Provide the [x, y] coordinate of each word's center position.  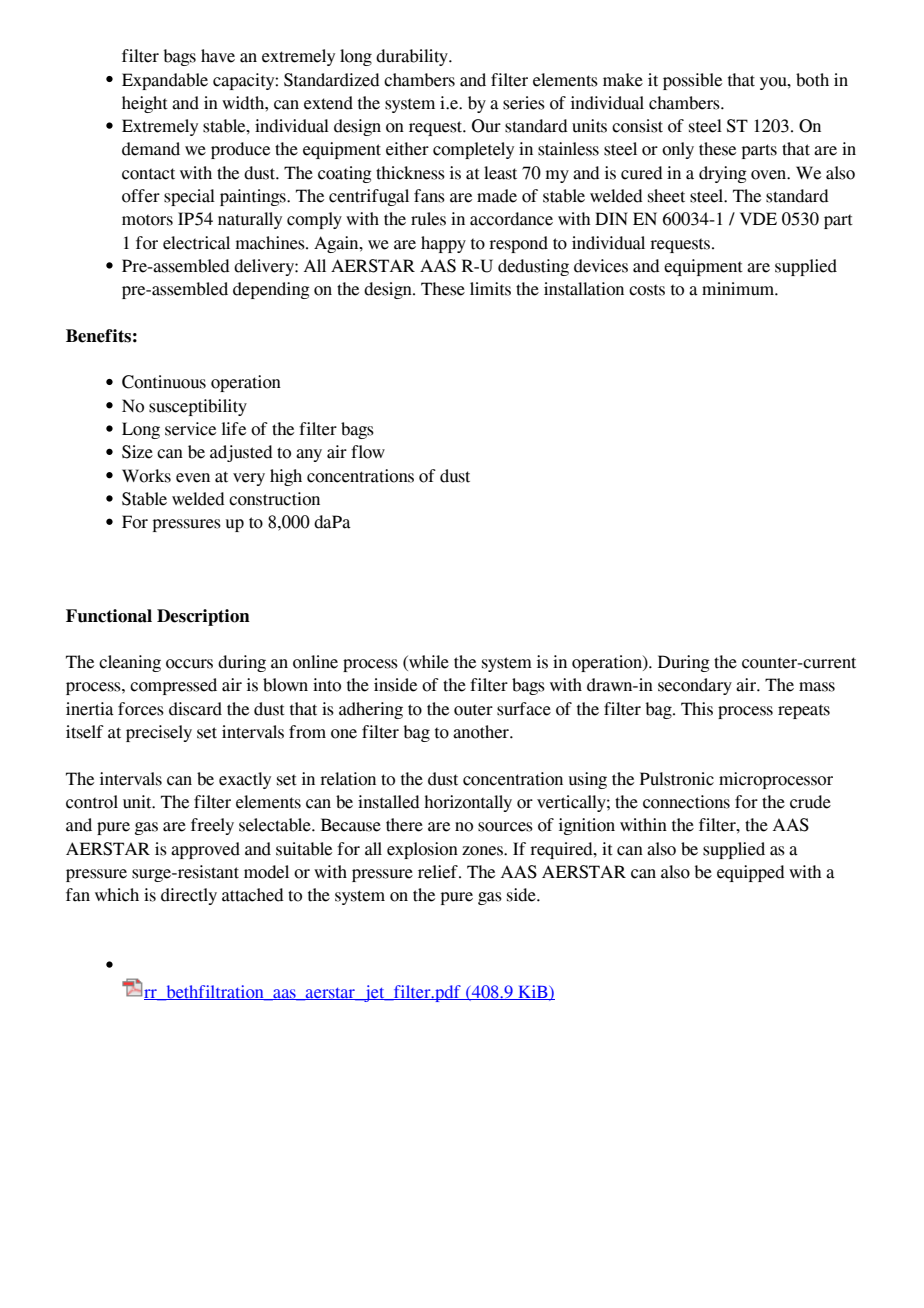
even [193, 478]
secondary [695, 686]
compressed [173, 686]
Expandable [165, 81]
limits [490, 289]
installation [584, 289]
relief [439, 872]
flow [368, 452]
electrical [196, 243]
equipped [751, 873]
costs [647, 290]
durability [413, 57]
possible [692, 81]
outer [473, 710]
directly [189, 896]
